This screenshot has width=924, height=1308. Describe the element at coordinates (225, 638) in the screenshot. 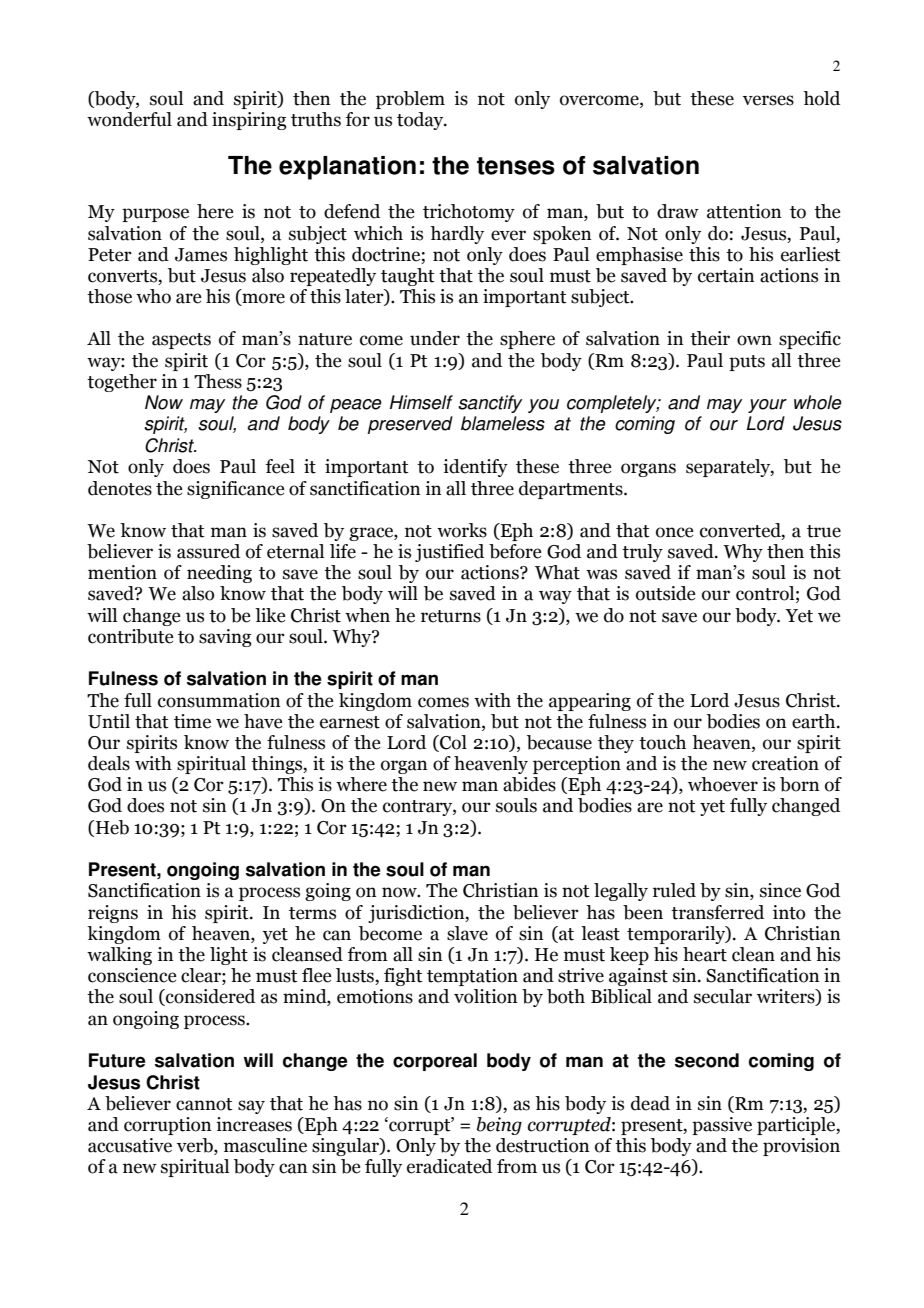

I see `saving` at that location.
